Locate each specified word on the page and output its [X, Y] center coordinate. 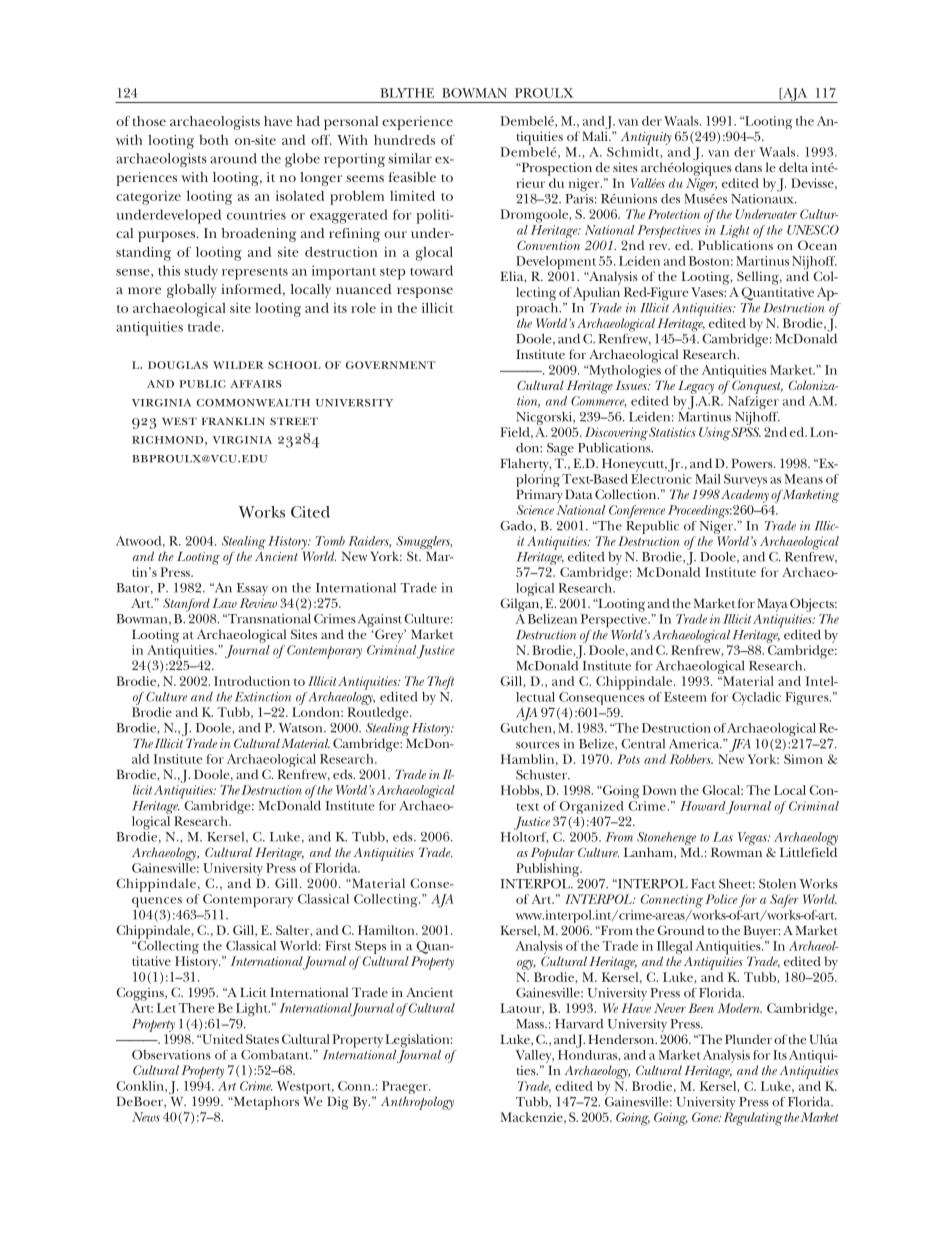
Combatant [276, 1055]
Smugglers [424, 544]
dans [748, 167]
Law [224, 603]
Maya [772, 605]
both [213, 139]
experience [417, 123]
